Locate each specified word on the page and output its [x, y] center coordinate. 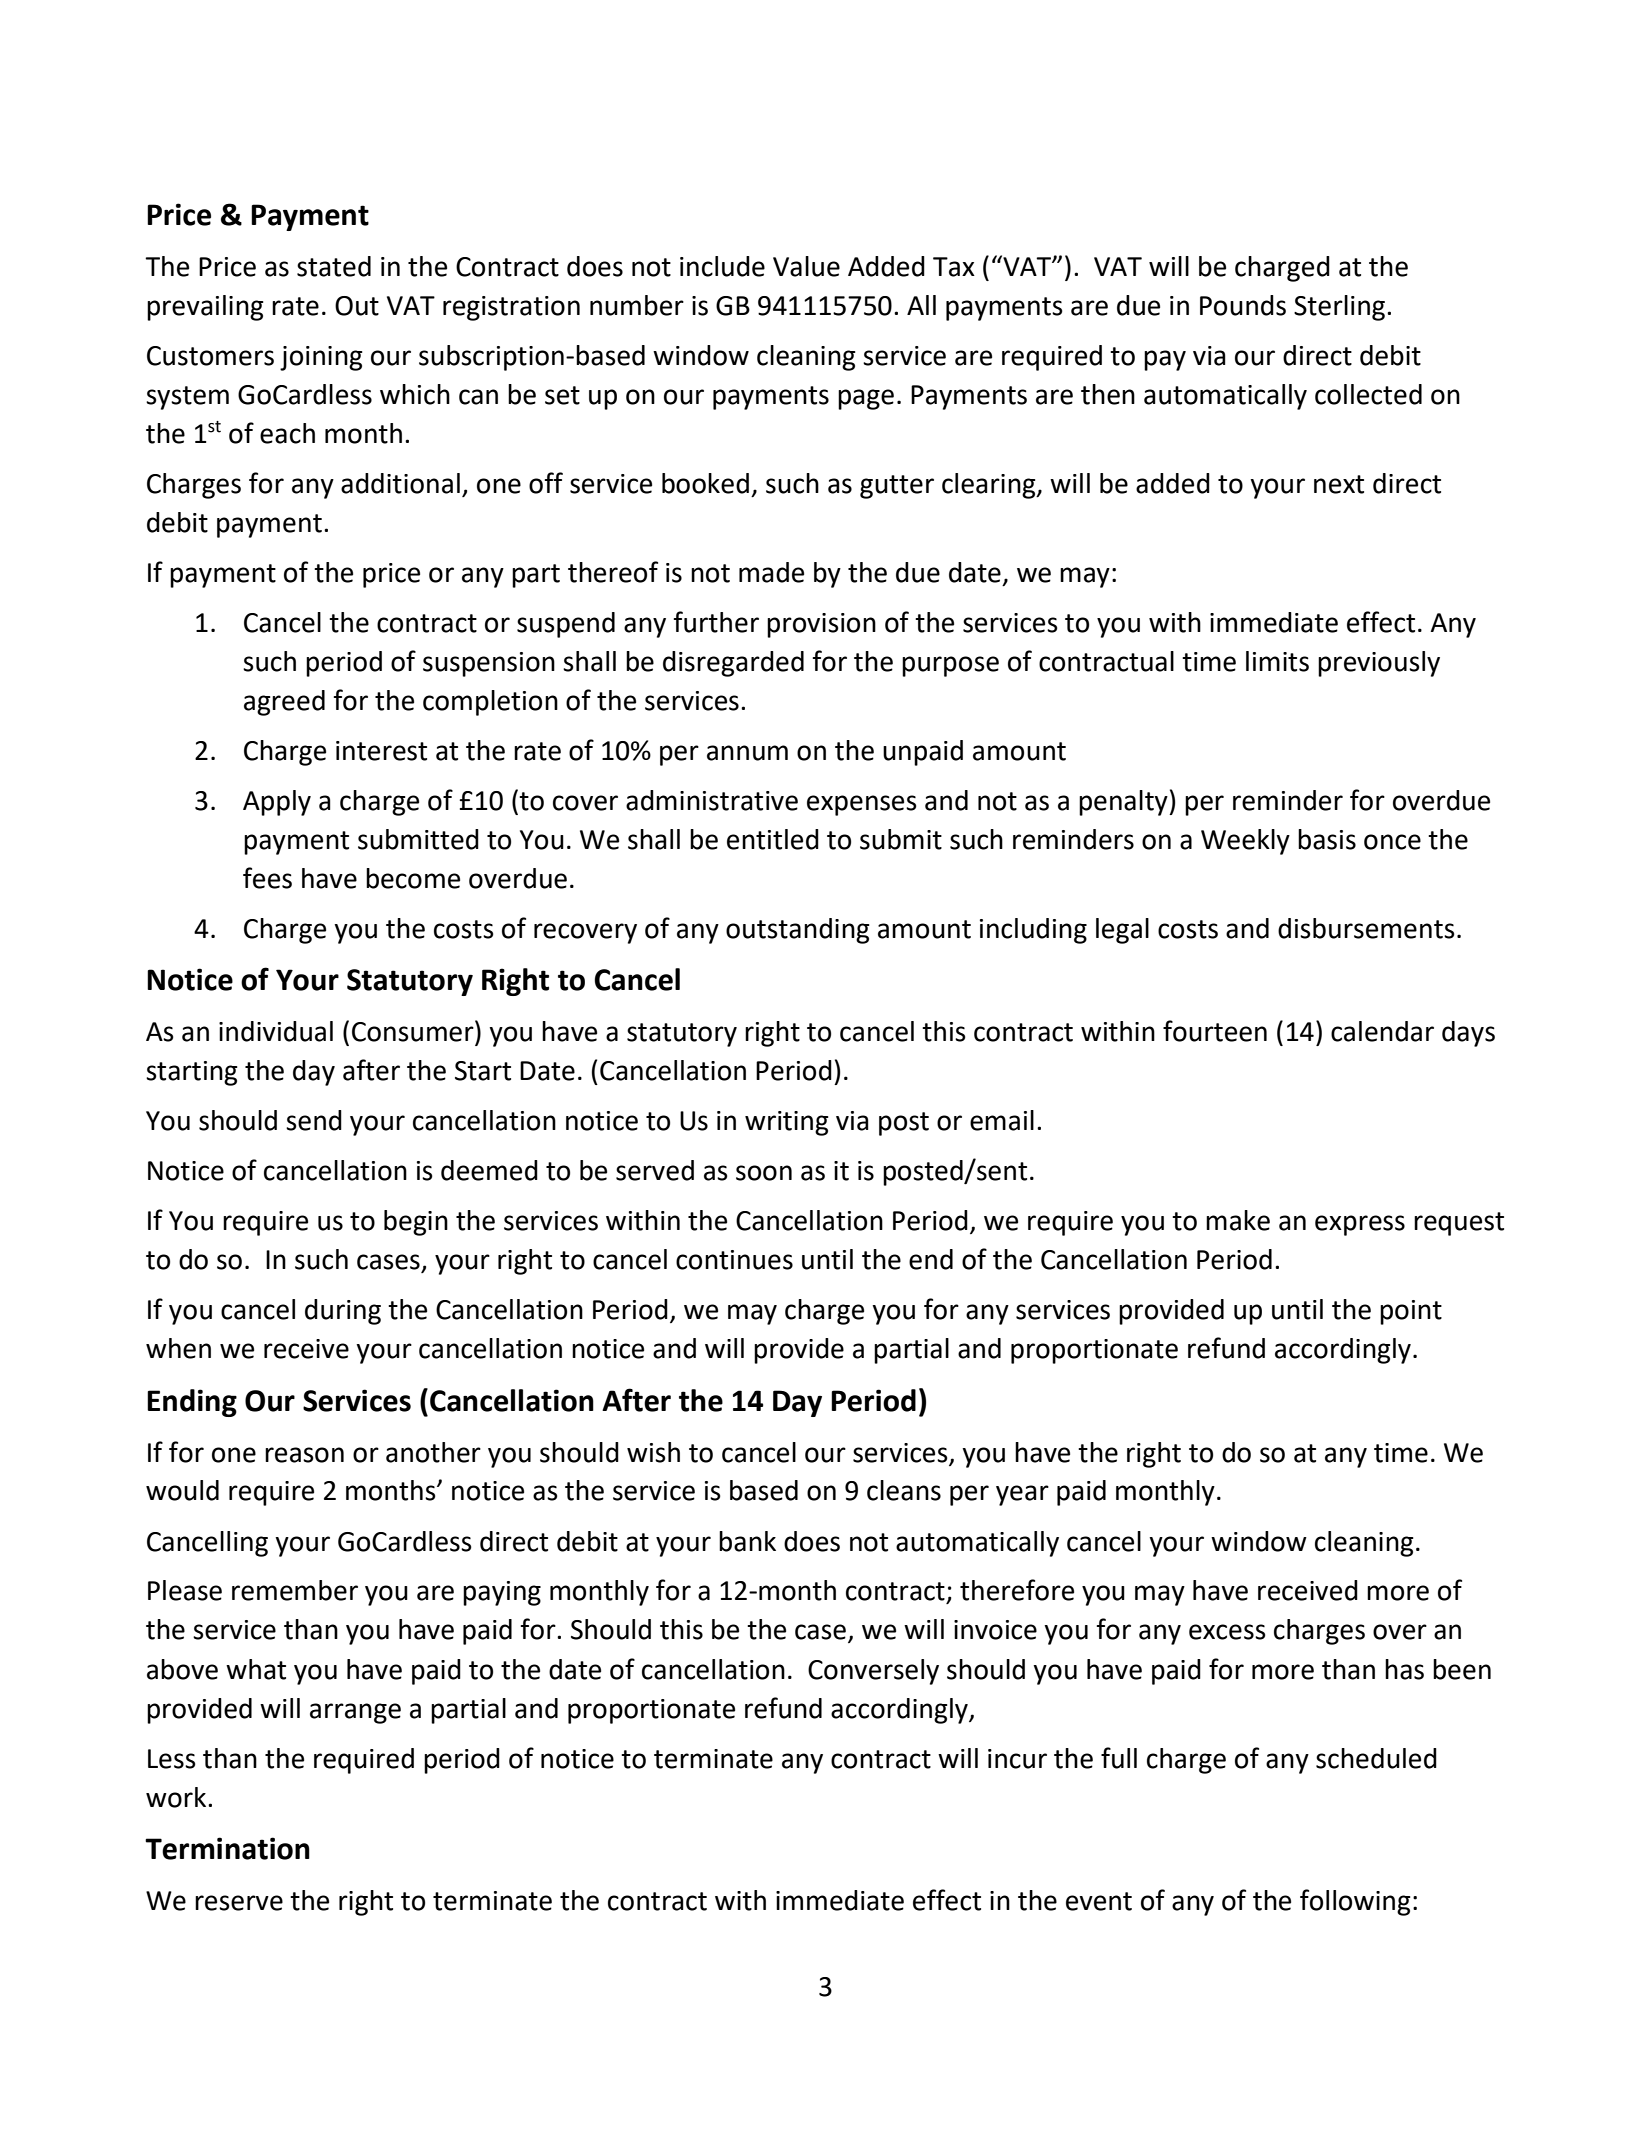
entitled [773, 839]
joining [321, 358]
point [1411, 1312]
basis [1327, 839]
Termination [227, 1848]
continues [734, 1260]
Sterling [1341, 308]
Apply [277, 803]
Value [806, 266]
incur [1017, 1759]
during [343, 1312]
